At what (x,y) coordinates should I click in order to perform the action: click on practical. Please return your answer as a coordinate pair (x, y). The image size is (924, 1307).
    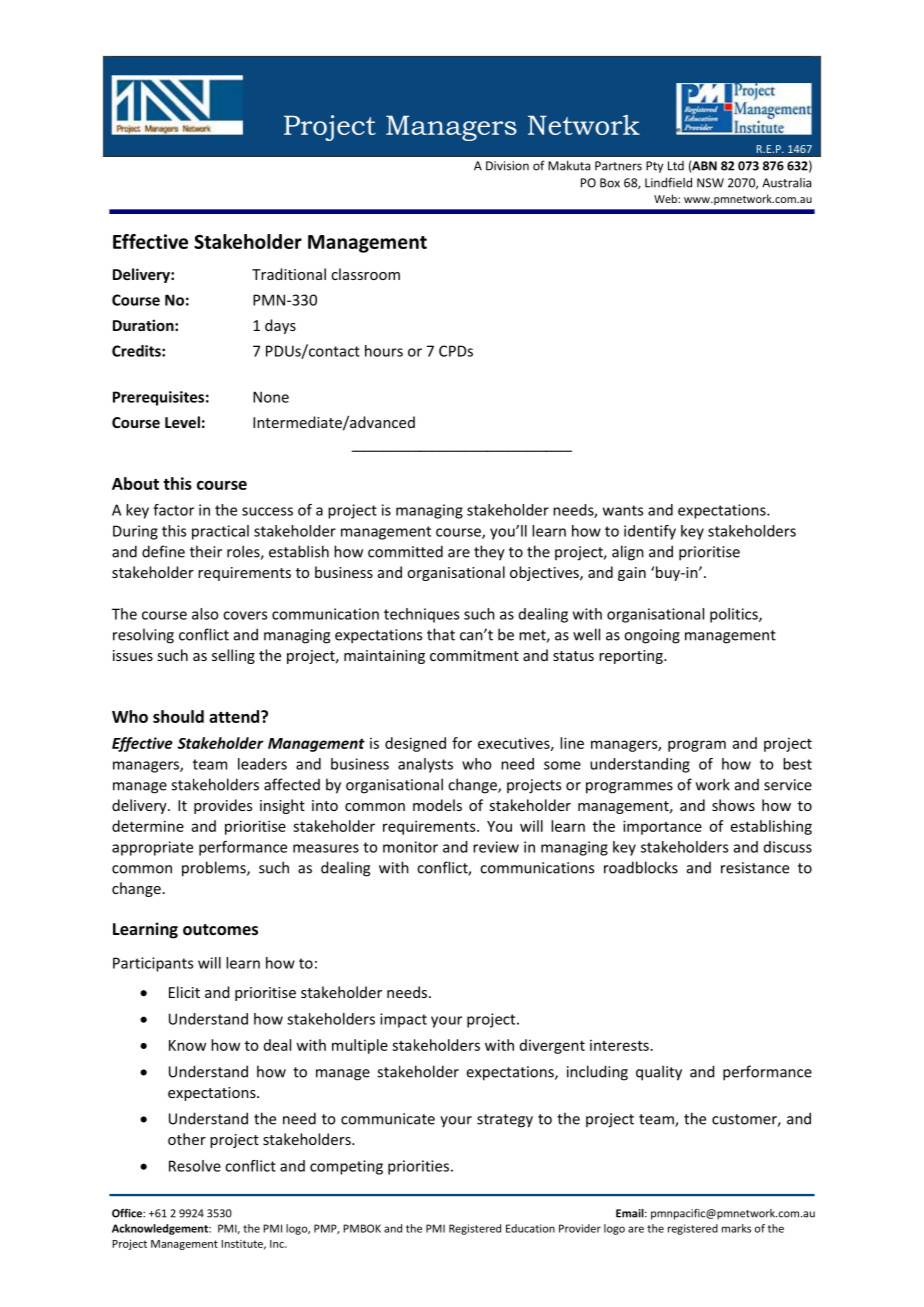
    Looking at the image, I should click on (220, 532).
